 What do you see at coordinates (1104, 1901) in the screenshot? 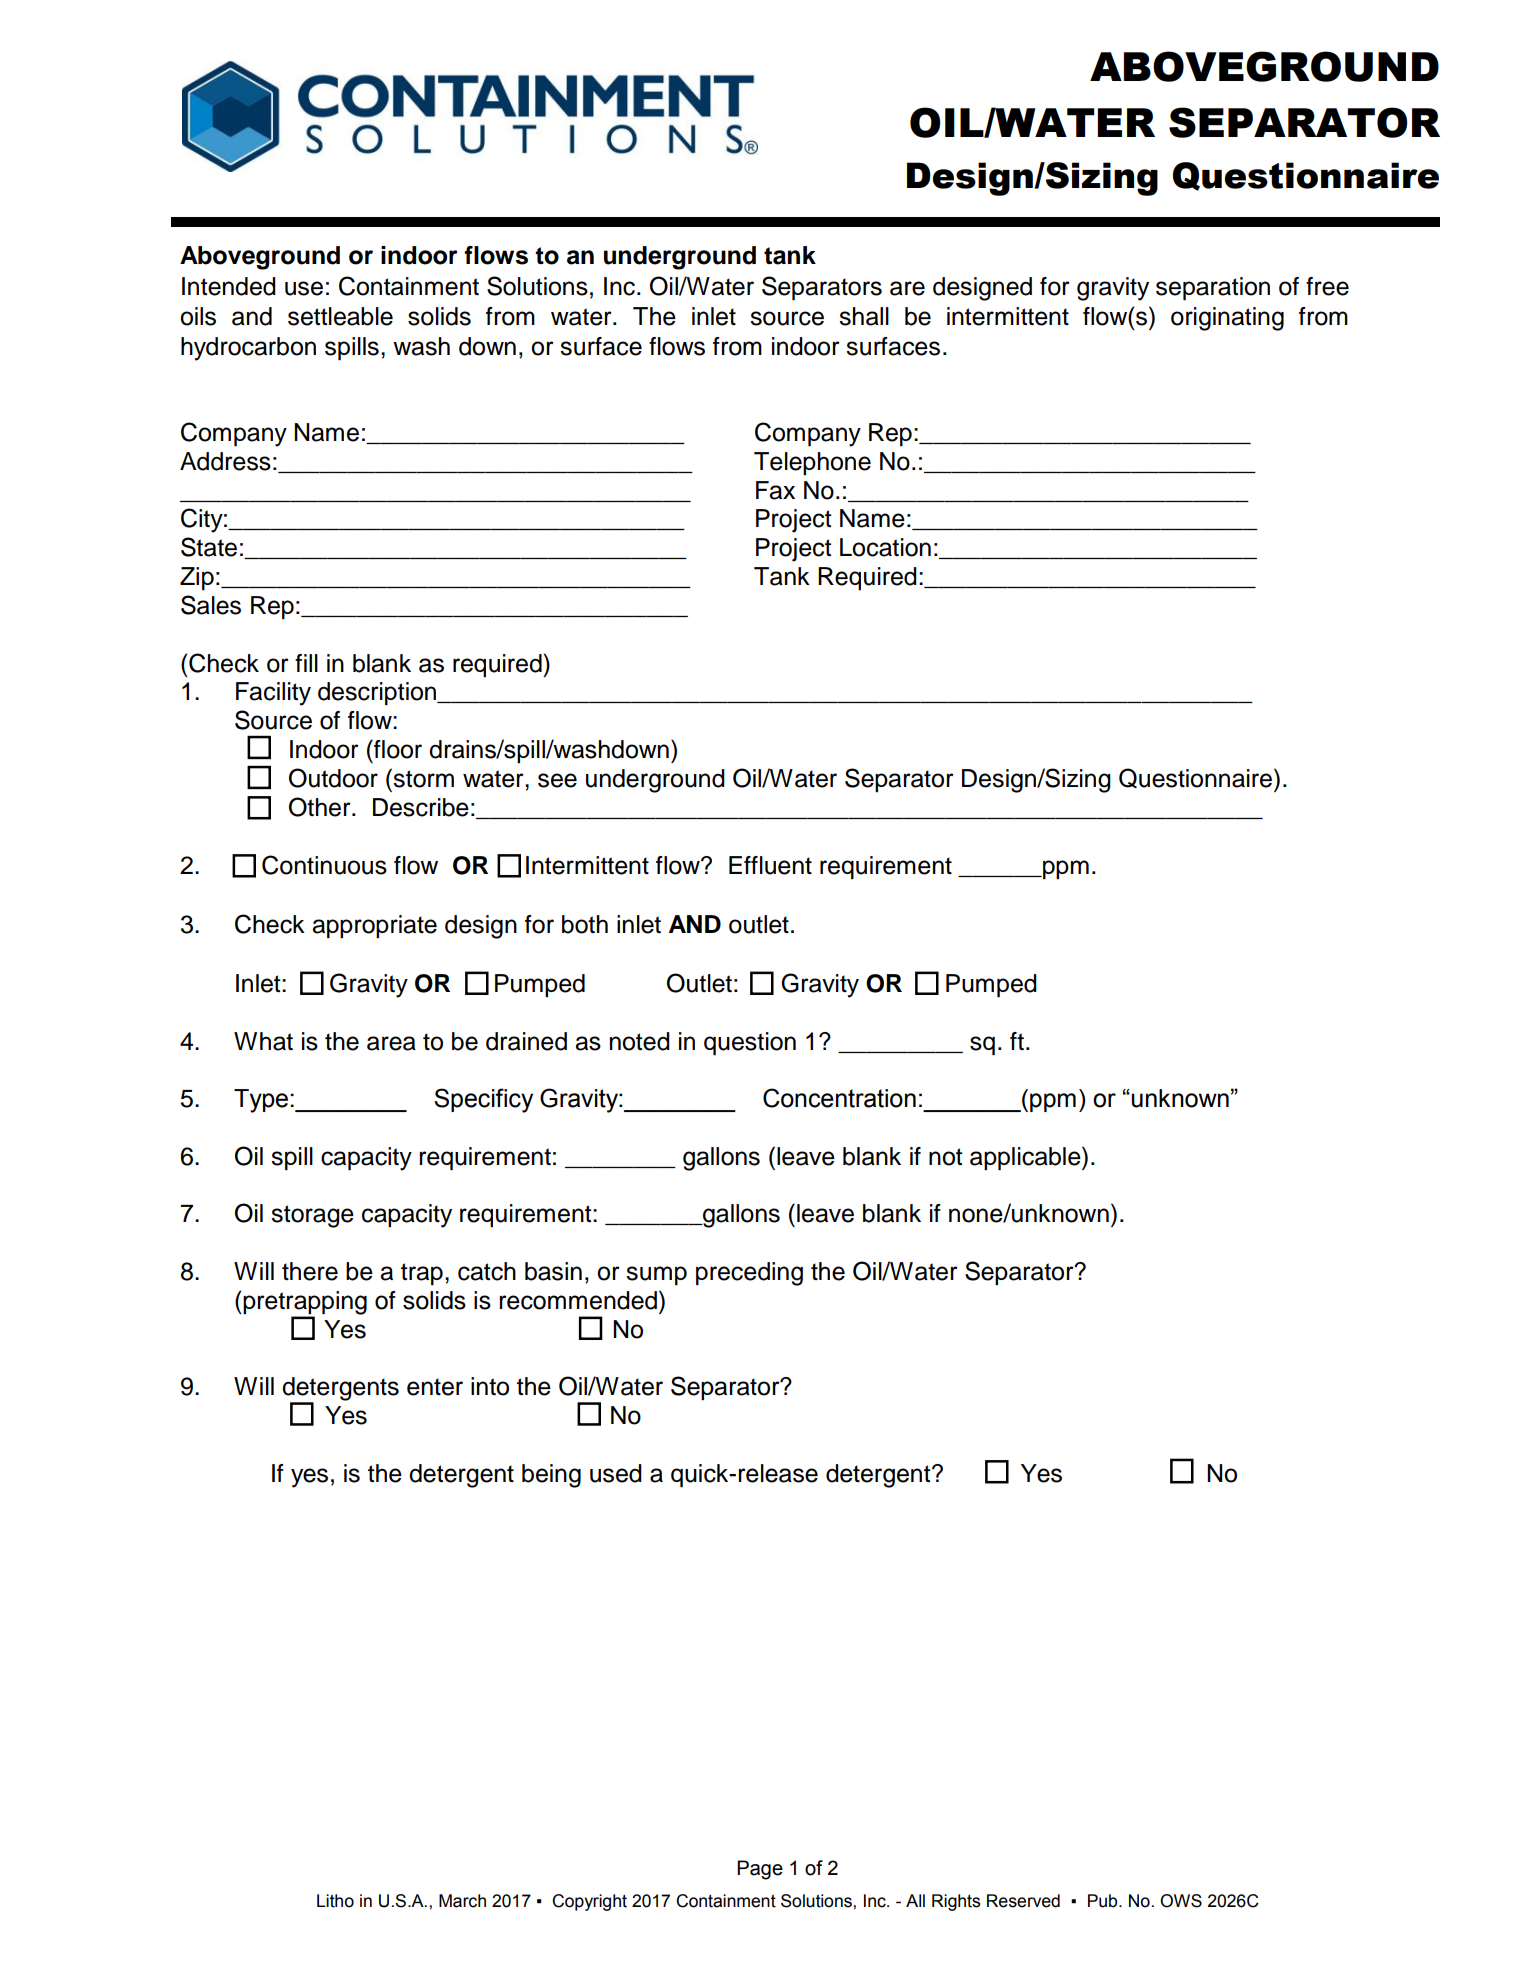
I see `Pub` at bounding box center [1104, 1901].
